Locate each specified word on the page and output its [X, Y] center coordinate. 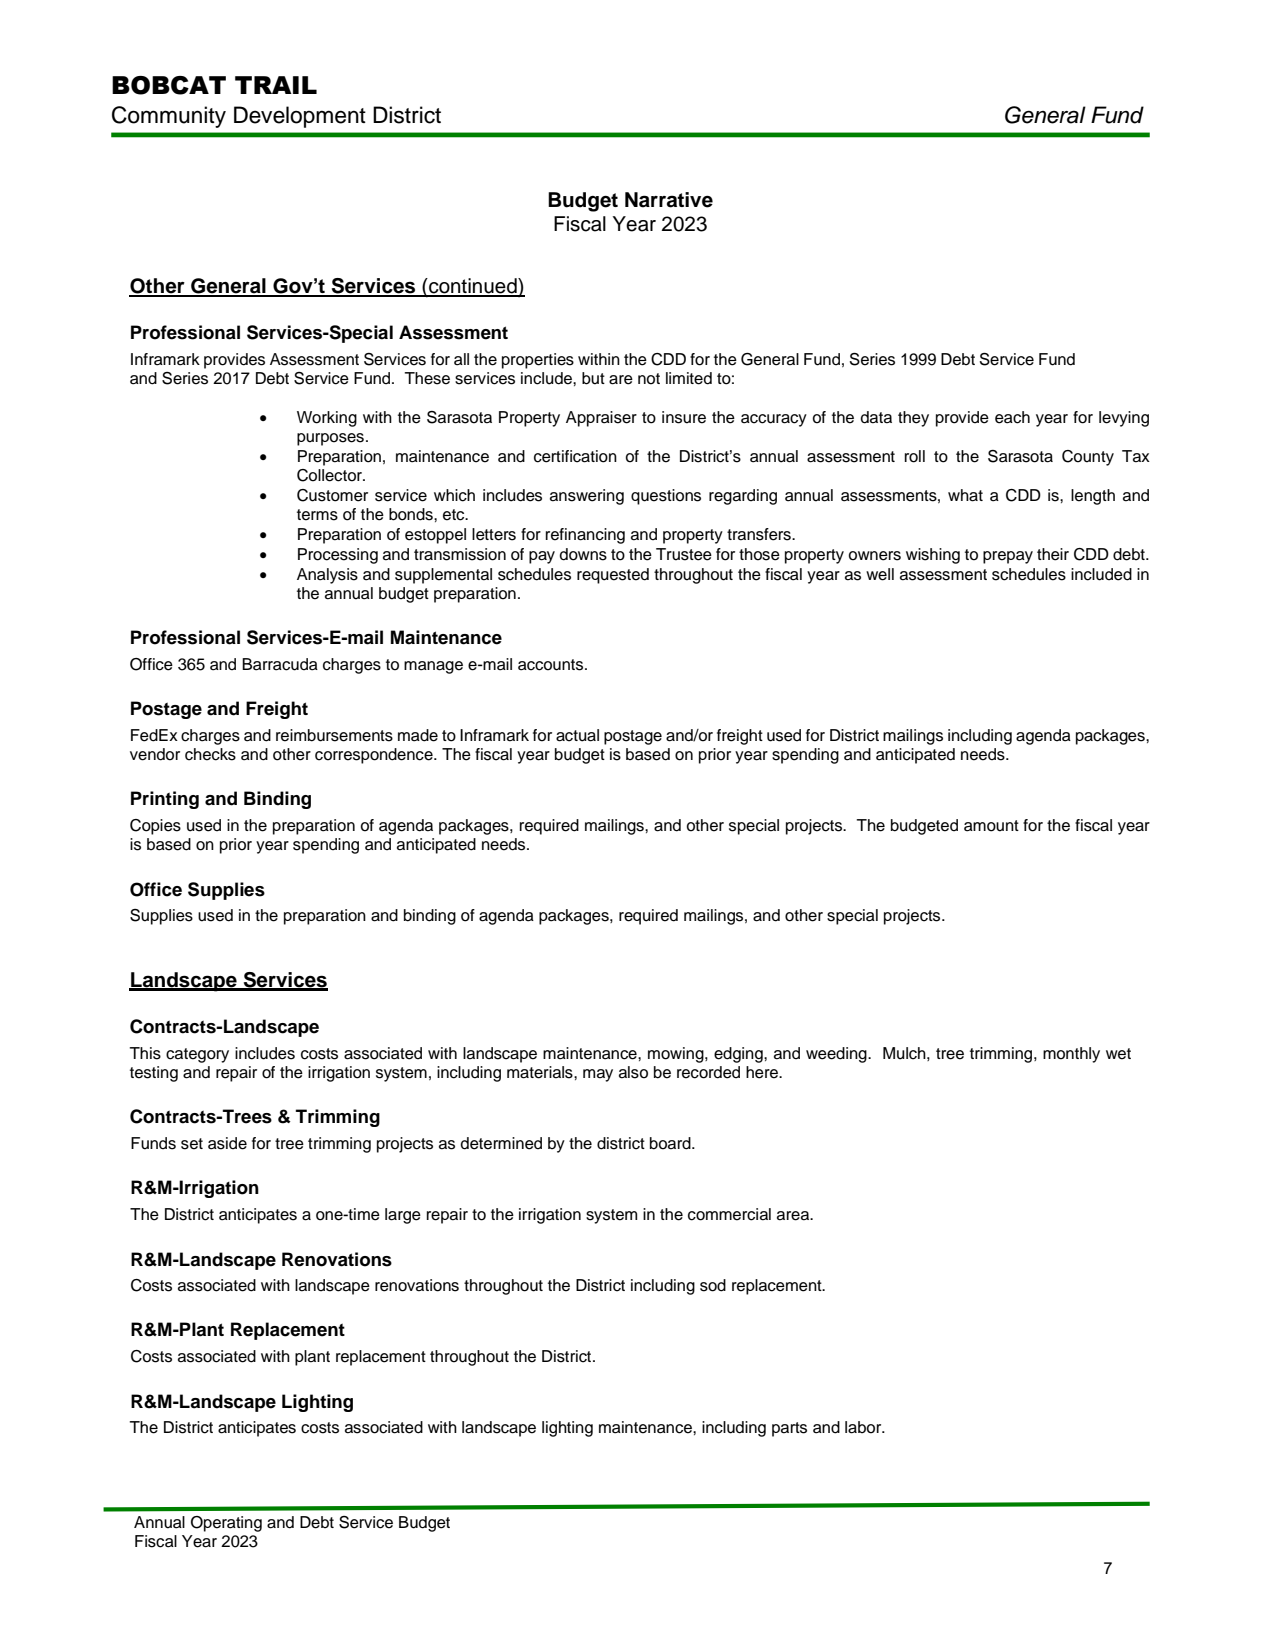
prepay [1008, 557]
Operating [226, 1524]
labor [864, 1427]
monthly [1071, 1055]
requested [613, 576]
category [197, 1055]
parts [789, 1429]
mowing [677, 1055]
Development [300, 117]
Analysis [327, 576]
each [1012, 417]
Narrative [669, 200]
